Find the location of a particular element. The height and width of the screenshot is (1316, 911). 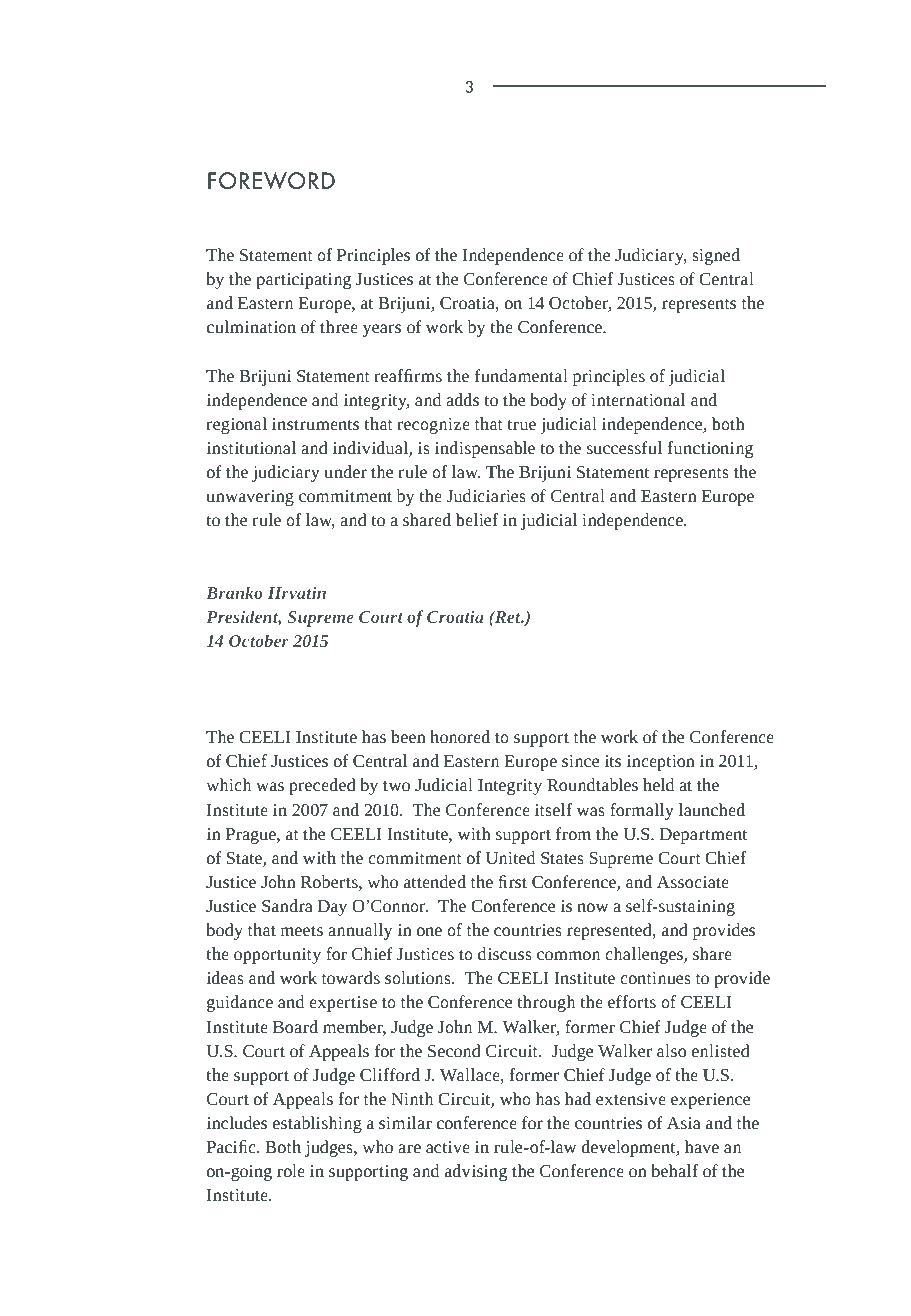

years is located at coordinates (382, 330).
